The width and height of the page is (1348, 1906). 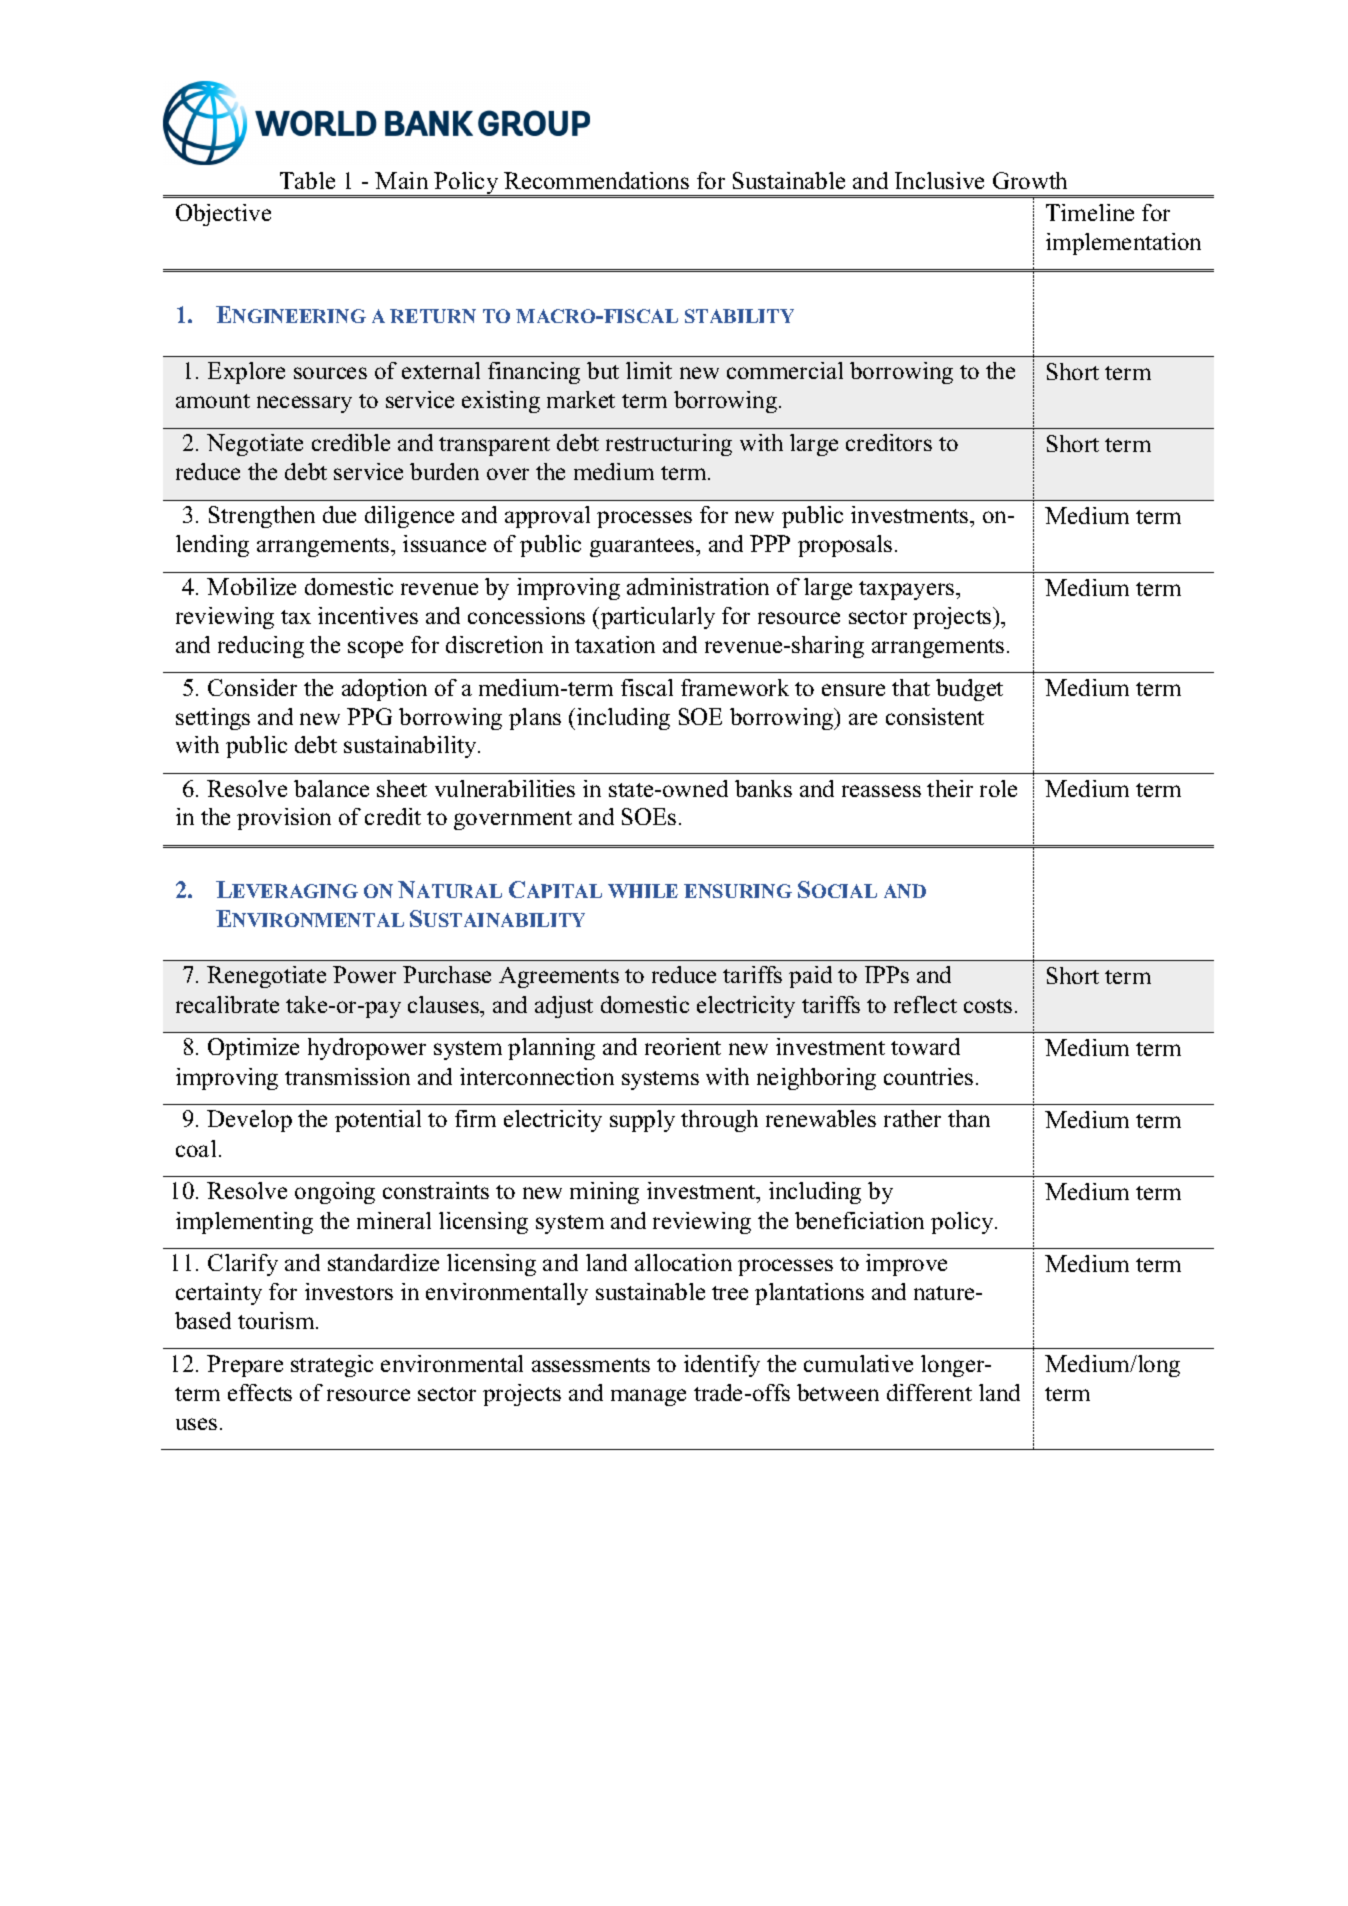 I want to click on costs, so click(x=988, y=1006).
